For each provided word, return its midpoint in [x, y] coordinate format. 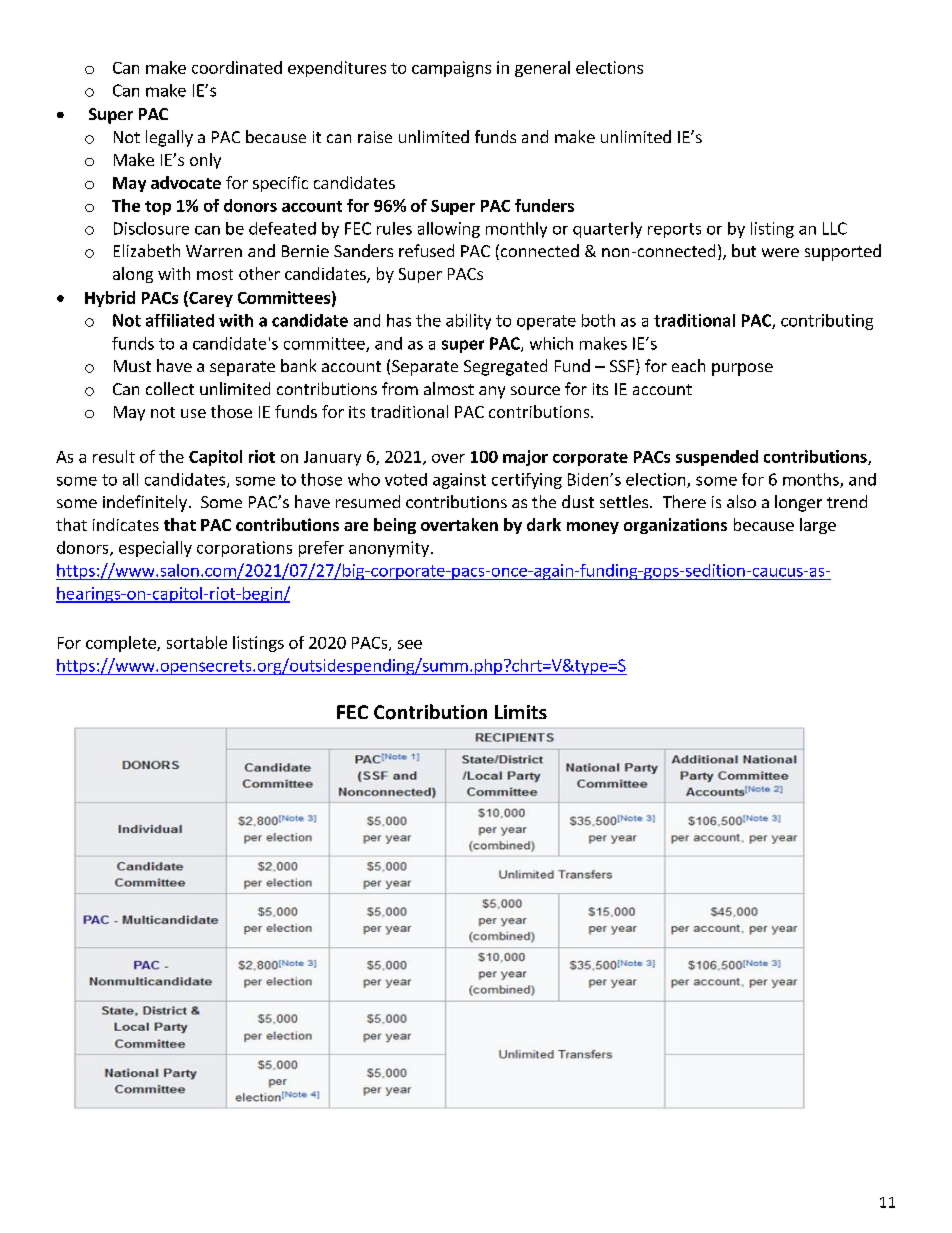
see [410, 644]
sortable [197, 642]
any [492, 392]
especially [155, 549]
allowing [449, 230]
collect [170, 388]
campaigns [451, 69]
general [542, 69]
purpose [742, 369]
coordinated [237, 67]
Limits [521, 712]
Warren [214, 251]
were [780, 252]
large [818, 526]
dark [544, 524]
